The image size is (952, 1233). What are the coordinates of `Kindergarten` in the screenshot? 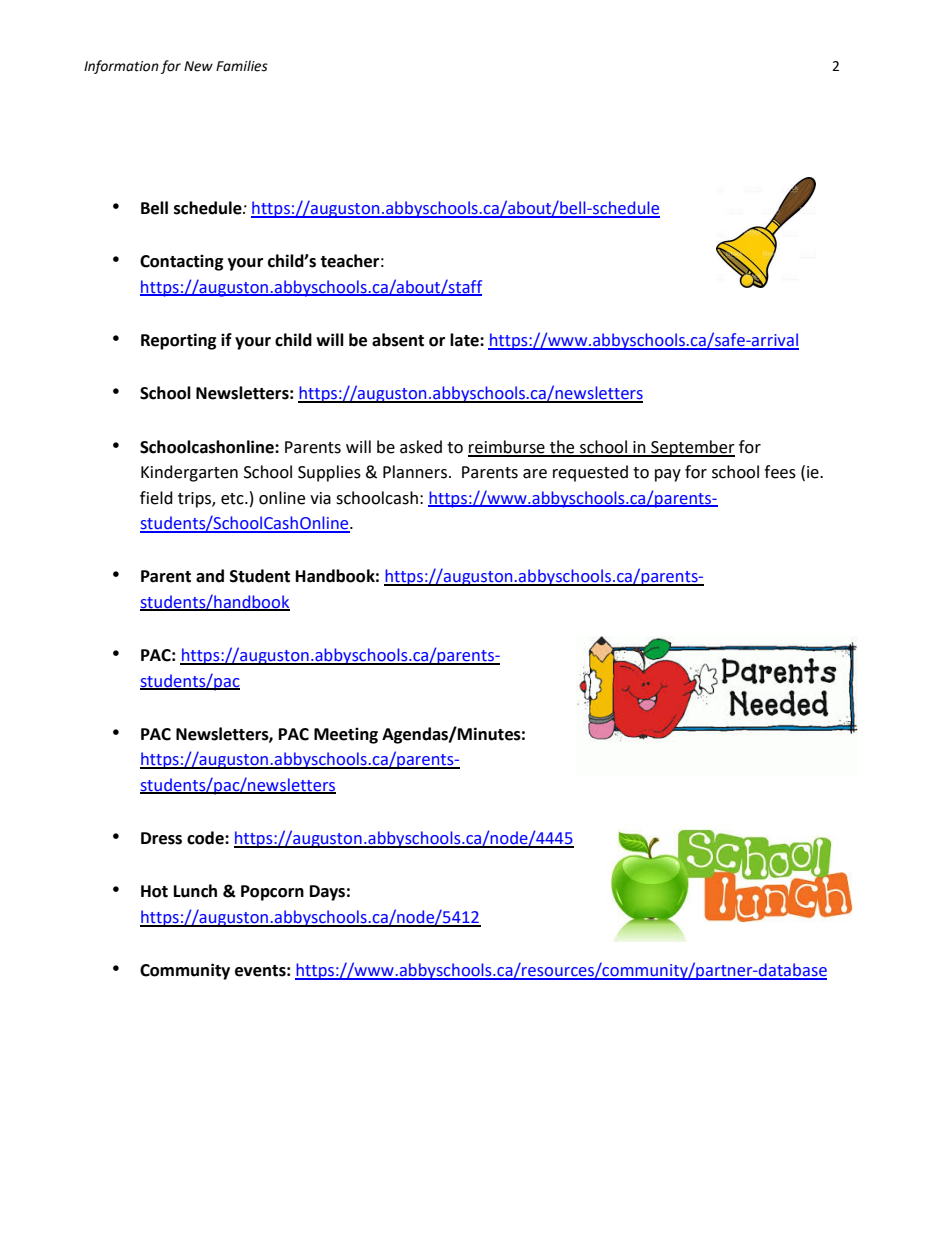 It's located at (189, 473).
